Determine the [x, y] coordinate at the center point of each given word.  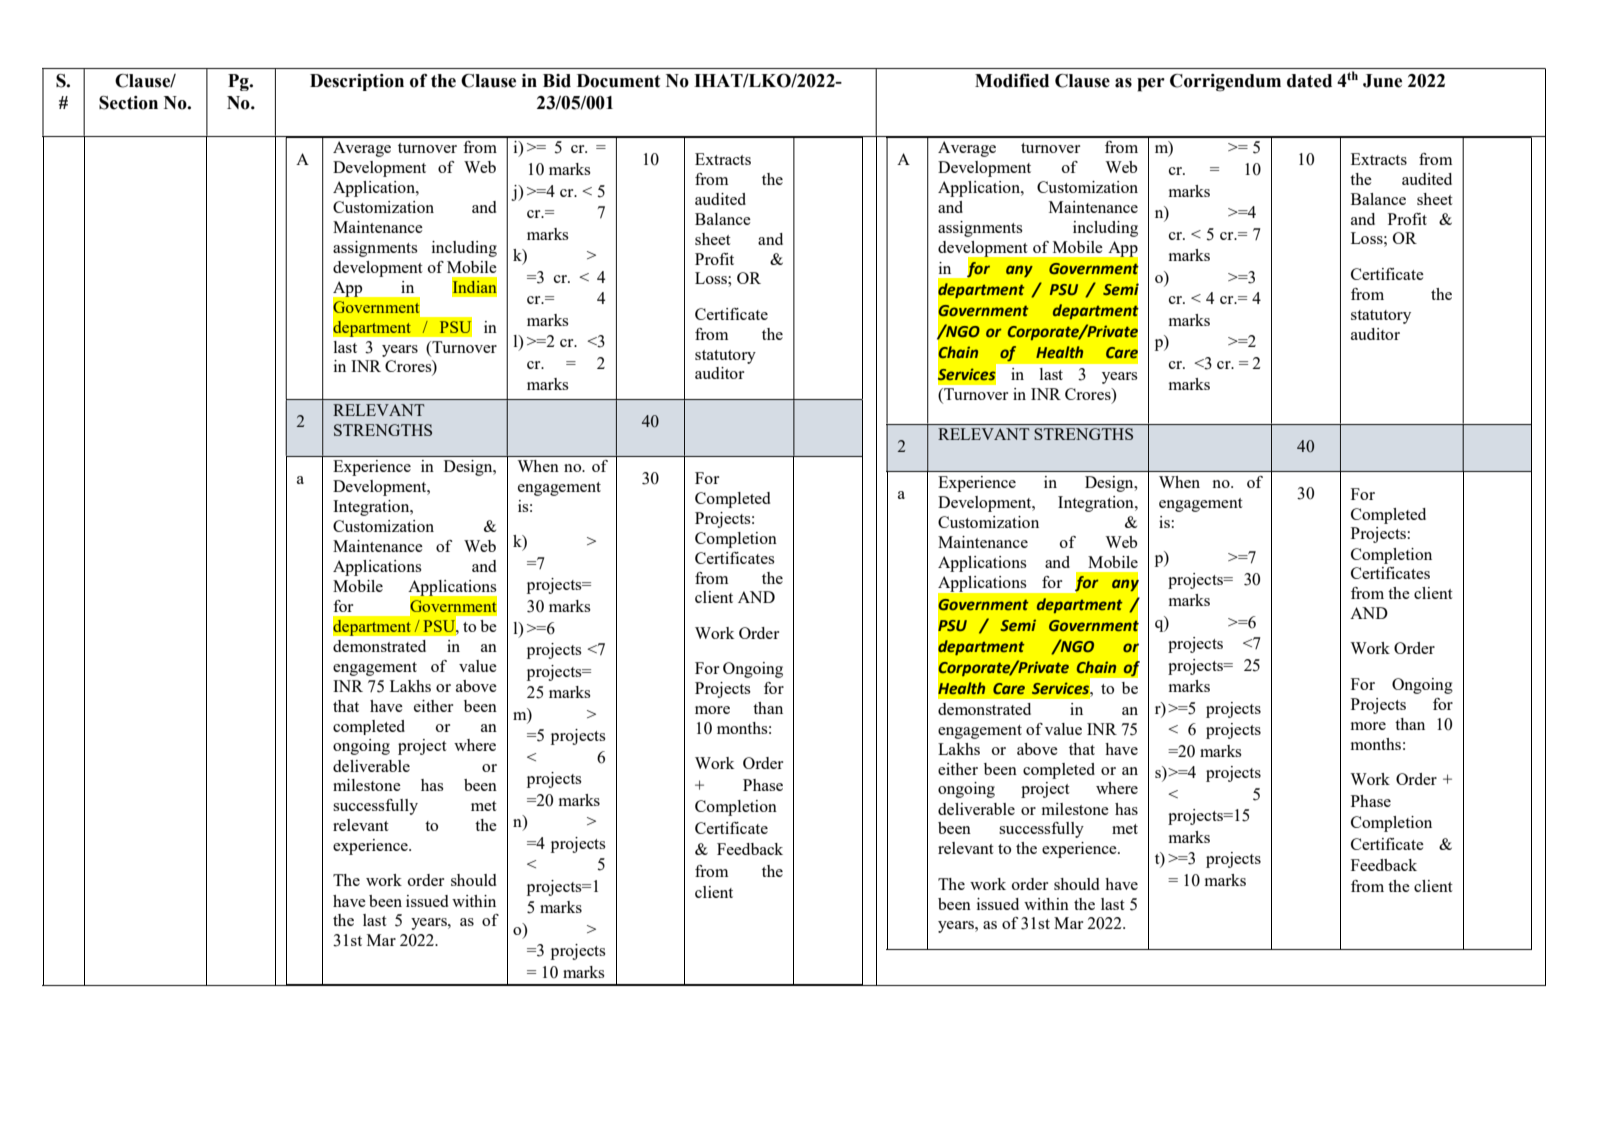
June [1382, 81]
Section [128, 103]
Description [357, 82]
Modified [1012, 81]
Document [619, 81]
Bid [557, 81]
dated [1309, 81]
